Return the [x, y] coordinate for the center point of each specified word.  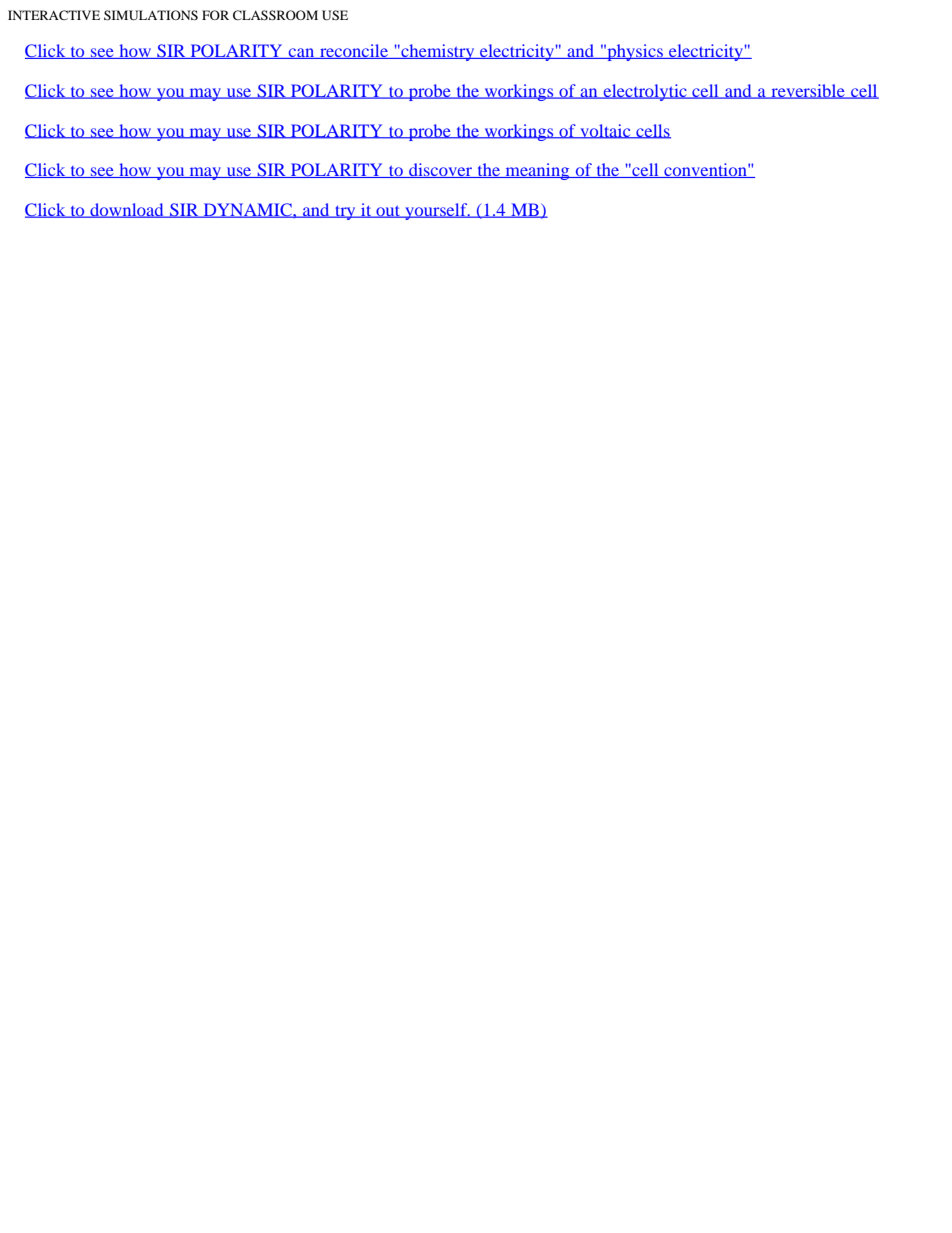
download [127, 210]
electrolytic [645, 92]
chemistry [438, 52]
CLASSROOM [275, 15]
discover [440, 170]
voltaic [605, 131]
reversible [808, 91]
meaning [537, 171]
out [388, 212]
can [302, 53]
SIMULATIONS [151, 15]
